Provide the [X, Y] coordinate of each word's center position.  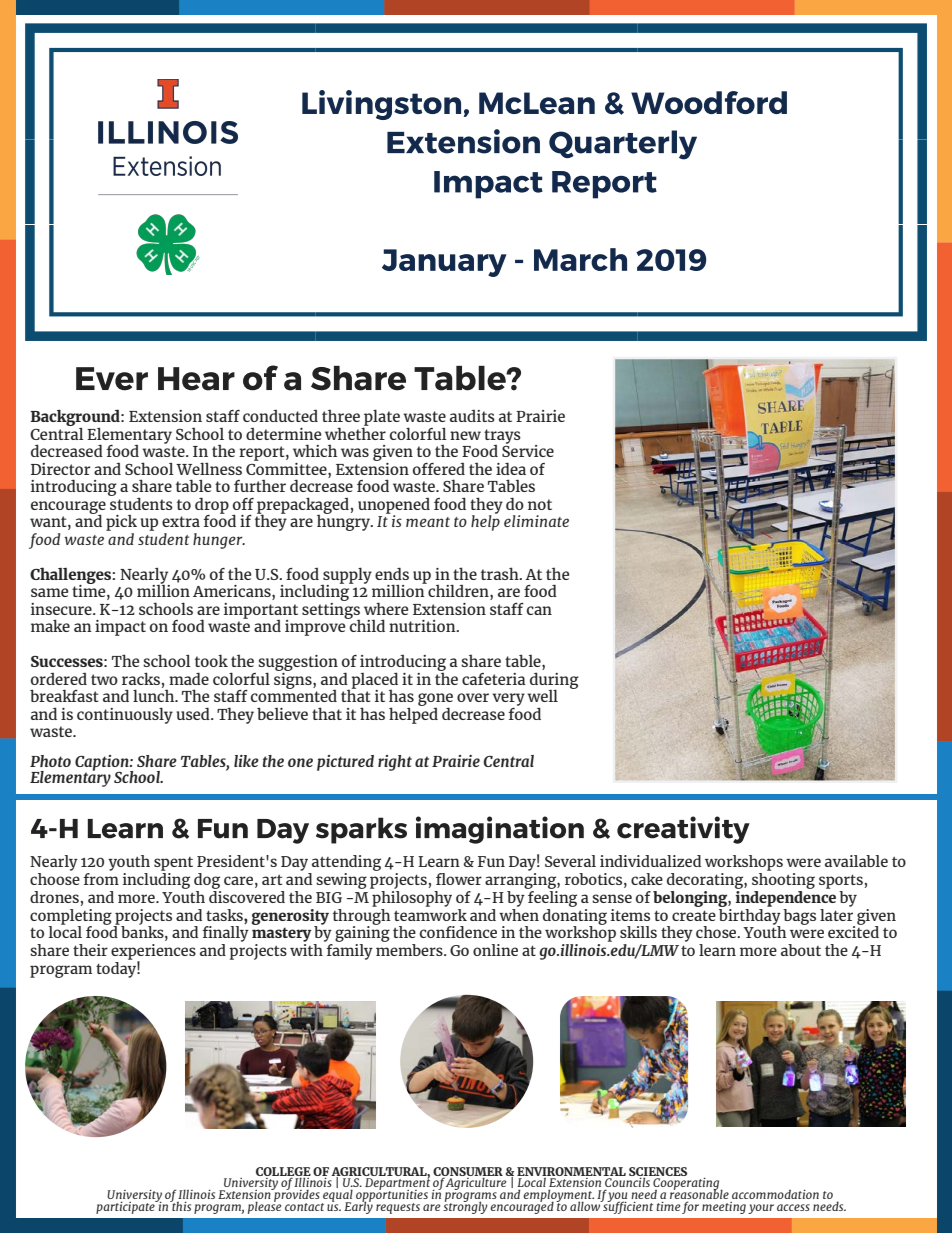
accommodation [775, 1194]
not [540, 504]
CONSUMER [468, 1172]
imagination [500, 830]
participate [126, 1207]
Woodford [709, 102]
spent [173, 864]
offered [439, 469]
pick [121, 523]
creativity [683, 830]
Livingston [381, 105]
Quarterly [623, 145]
